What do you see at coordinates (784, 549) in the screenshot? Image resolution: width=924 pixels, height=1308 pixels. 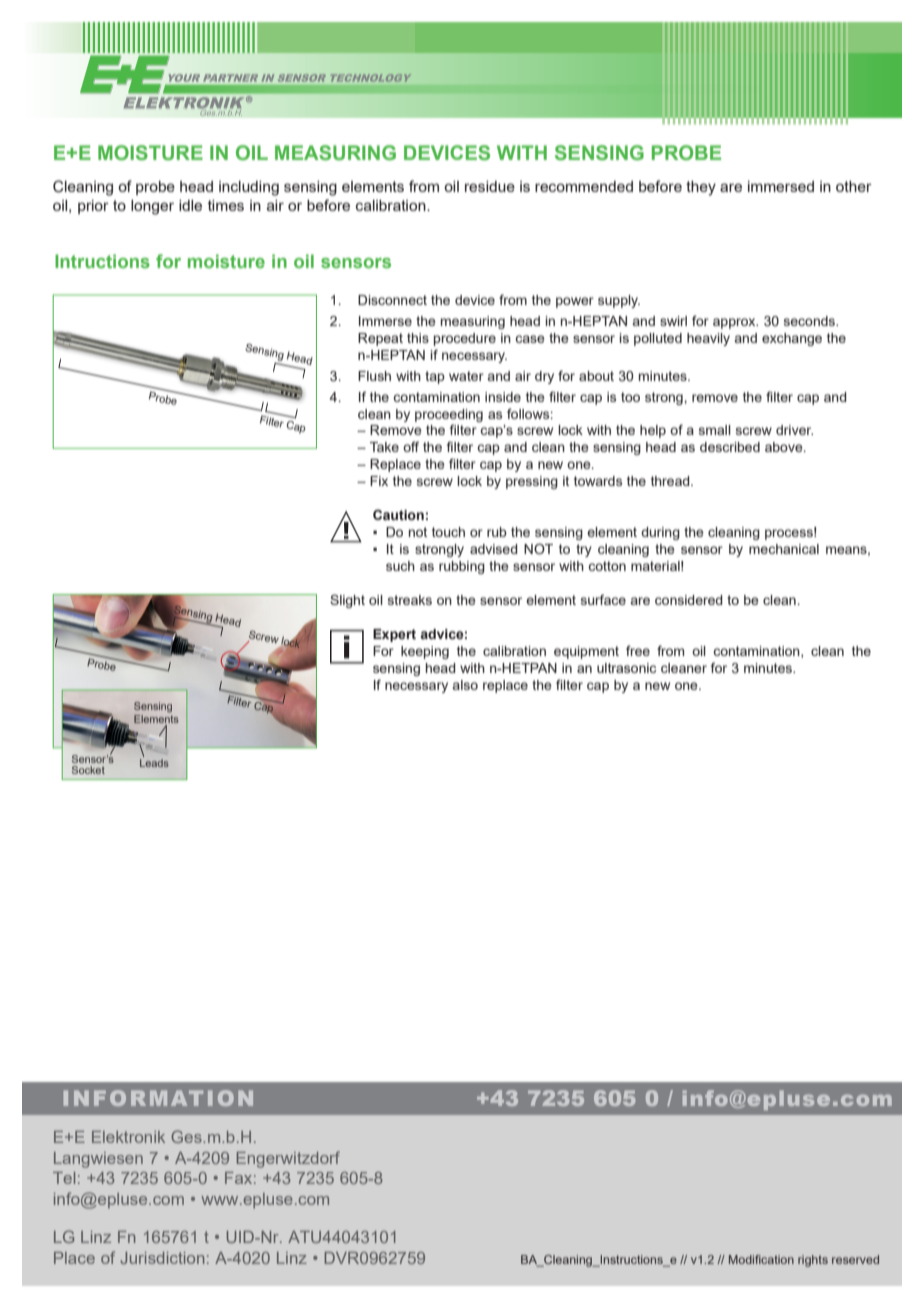 I see `mechanical` at bounding box center [784, 549].
